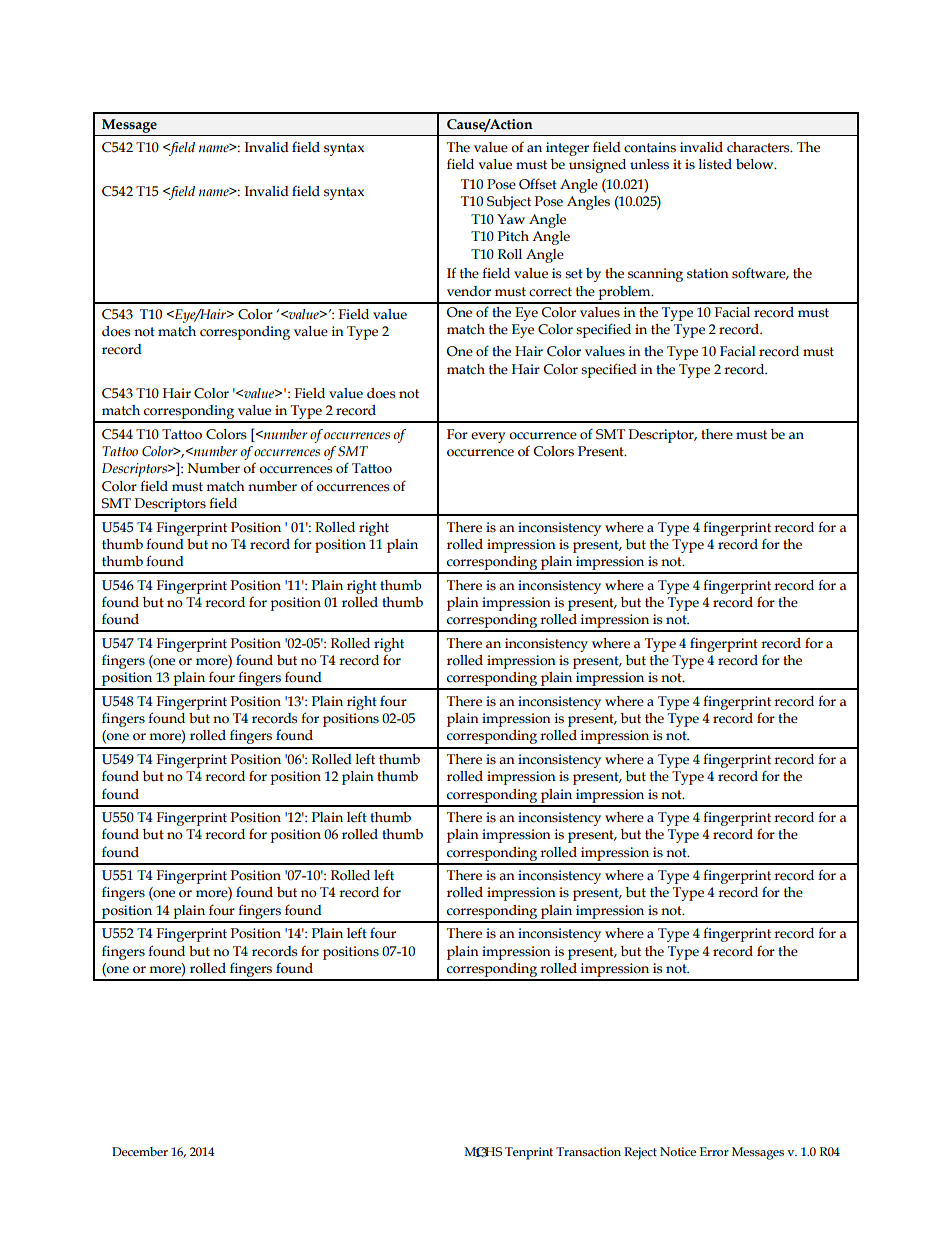 Image resolution: width=952 pixels, height=1233 pixels. What do you see at coordinates (140, 1151) in the document?
I see `December` at bounding box center [140, 1151].
